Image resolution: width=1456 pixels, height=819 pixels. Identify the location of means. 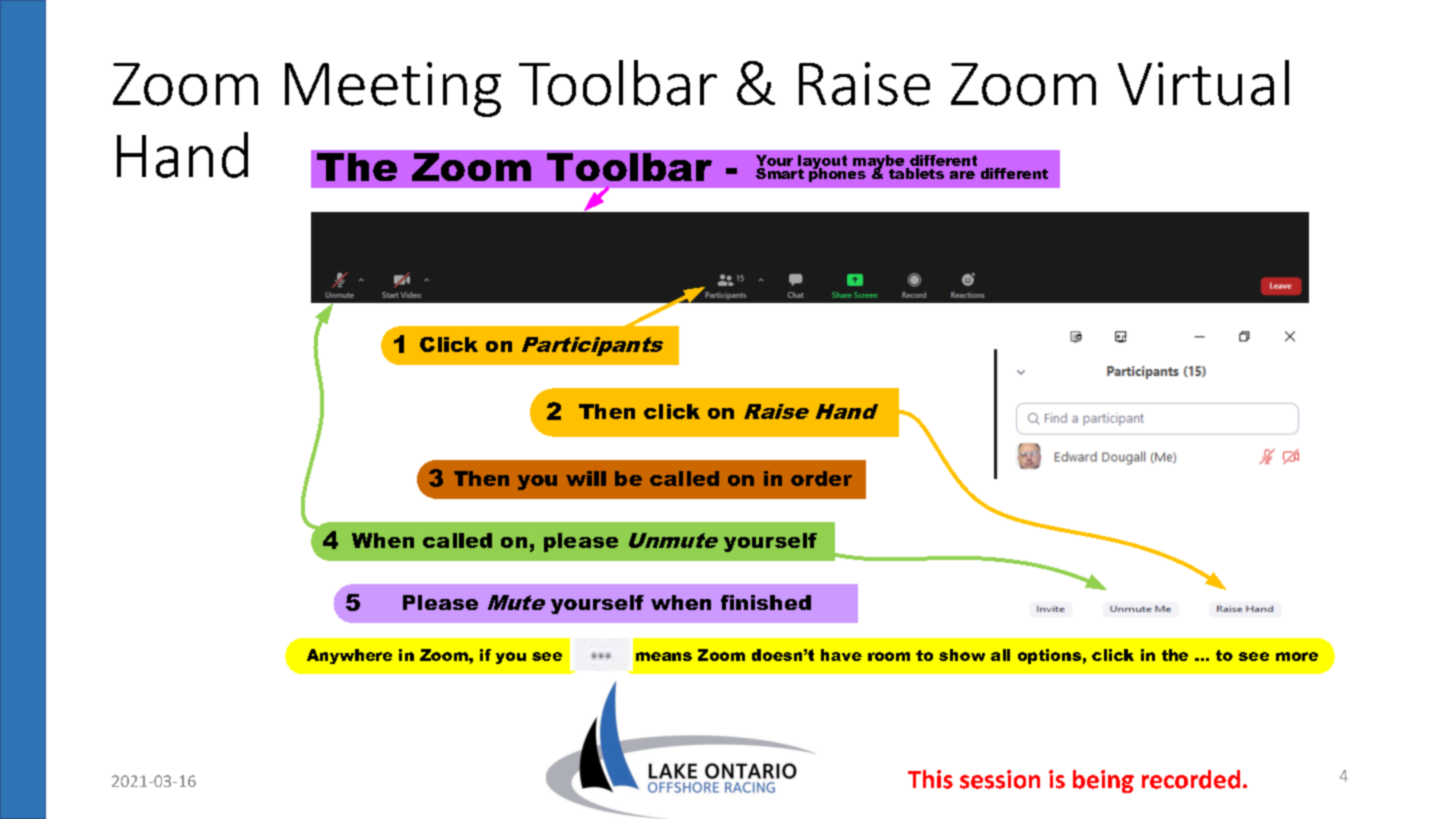
(664, 656).
